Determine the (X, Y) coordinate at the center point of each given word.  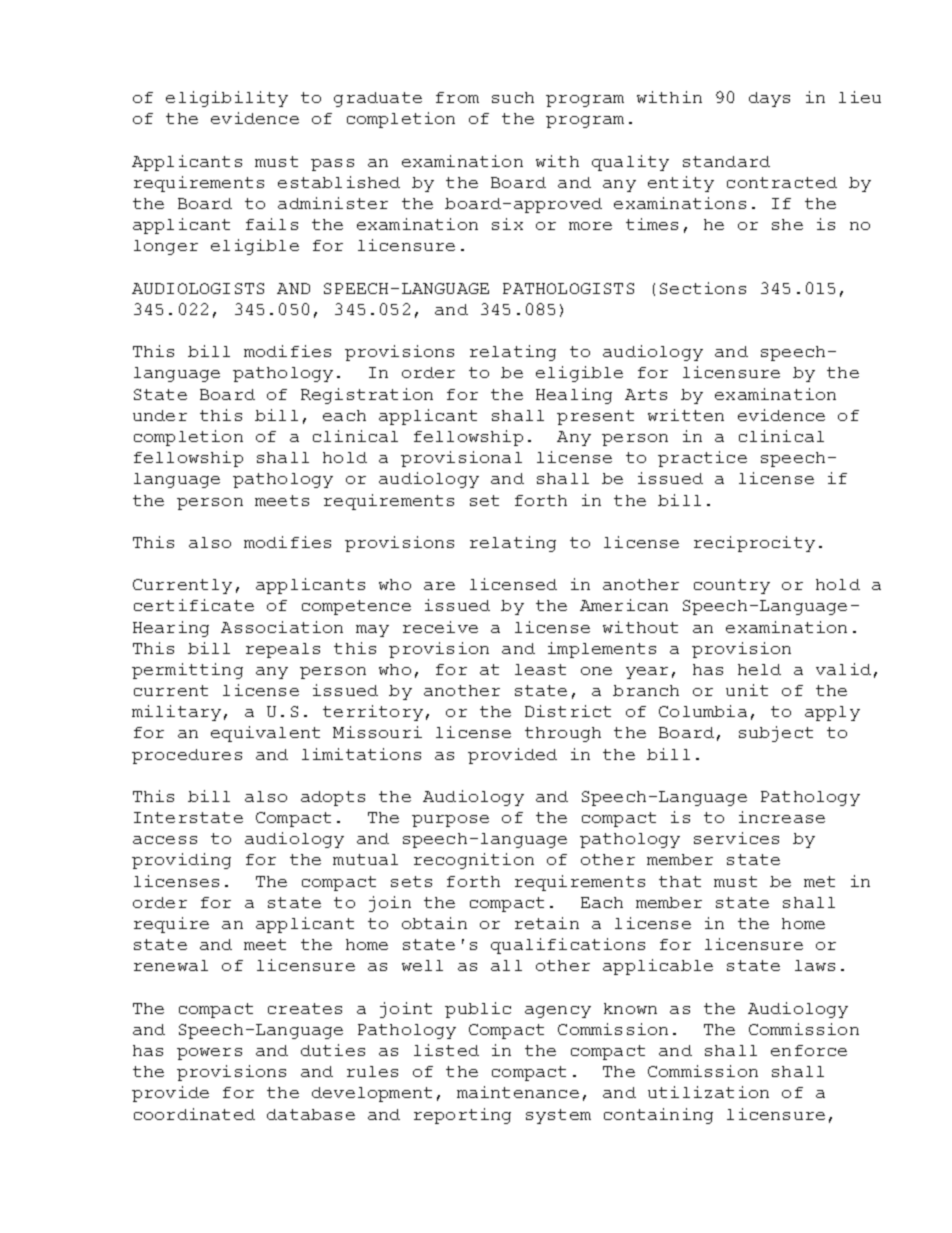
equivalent (265, 734)
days (769, 99)
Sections (703, 288)
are (439, 586)
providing (181, 861)
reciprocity (754, 544)
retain (547, 923)
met (819, 881)
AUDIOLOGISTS (198, 288)
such (513, 97)
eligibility (227, 99)
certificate (194, 605)
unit (747, 690)
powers (209, 1054)
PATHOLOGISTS (568, 288)
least (540, 669)
